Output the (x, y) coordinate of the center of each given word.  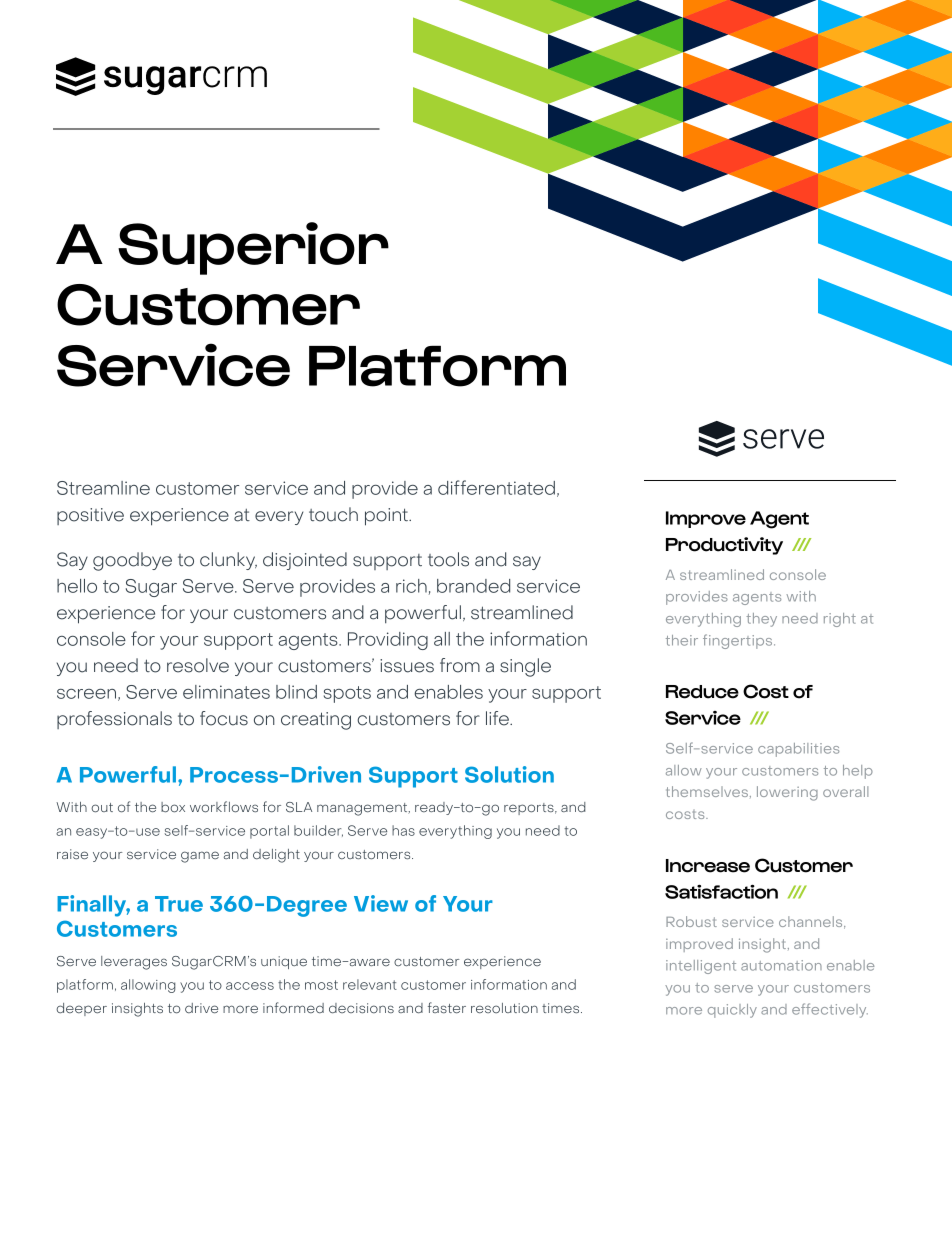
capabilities (798, 750)
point (387, 517)
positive (90, 516)
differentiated (496, 487)
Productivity (724, 546)
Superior (253, 248)
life (498, 718)
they (761, 620)
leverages (134, 963)
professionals (114, 720)
